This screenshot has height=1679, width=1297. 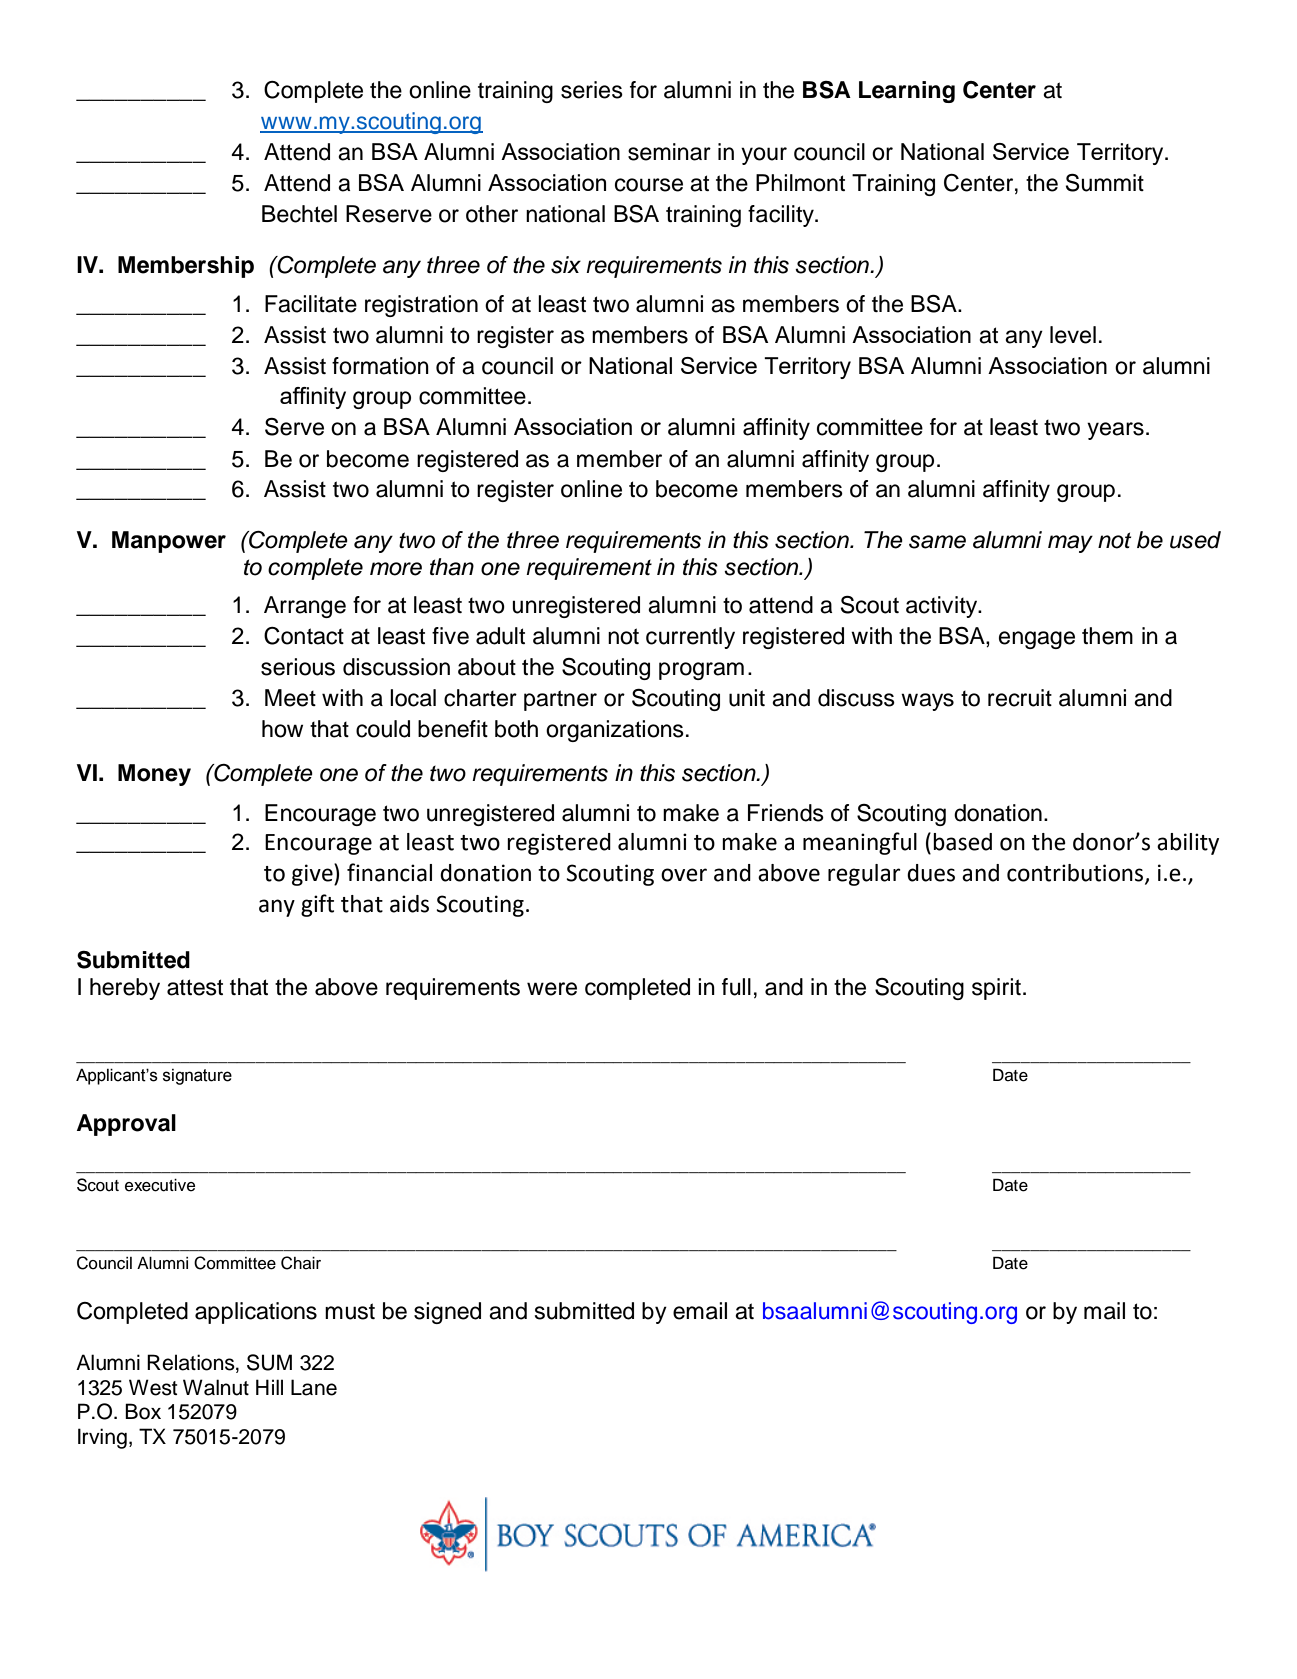 What do you see at coordinates (447, 1313) in the screenshot?
I see `signed` at bounding box center [447, 1313].
